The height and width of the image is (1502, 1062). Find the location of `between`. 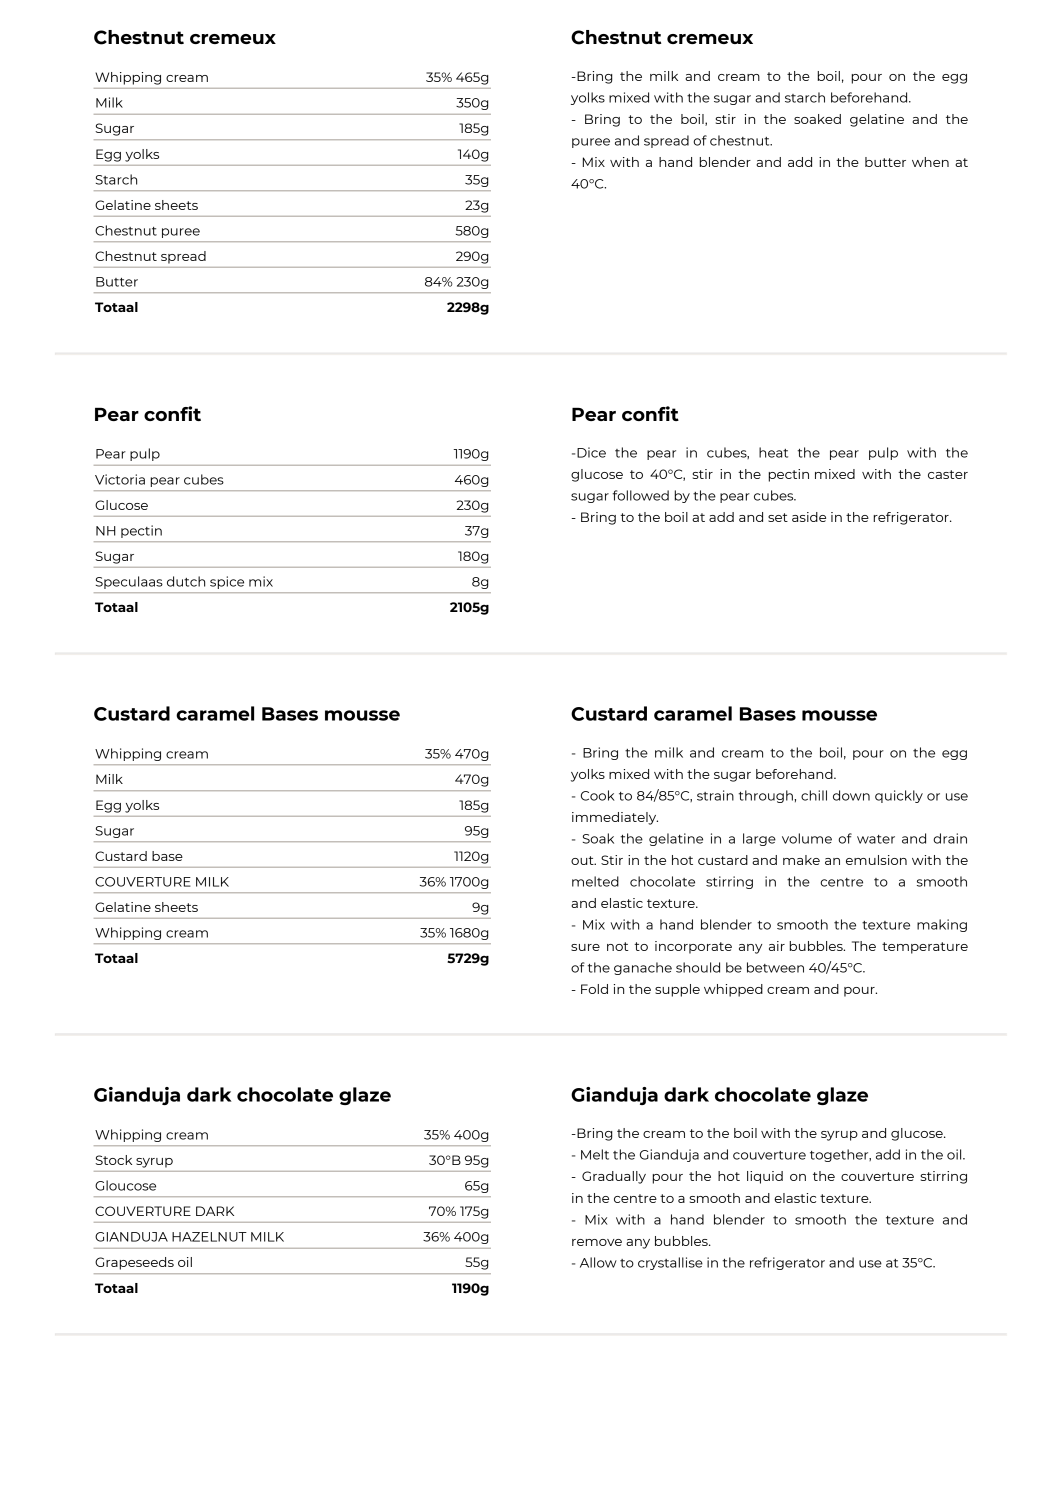

between is located at coordinates (775, 967).
